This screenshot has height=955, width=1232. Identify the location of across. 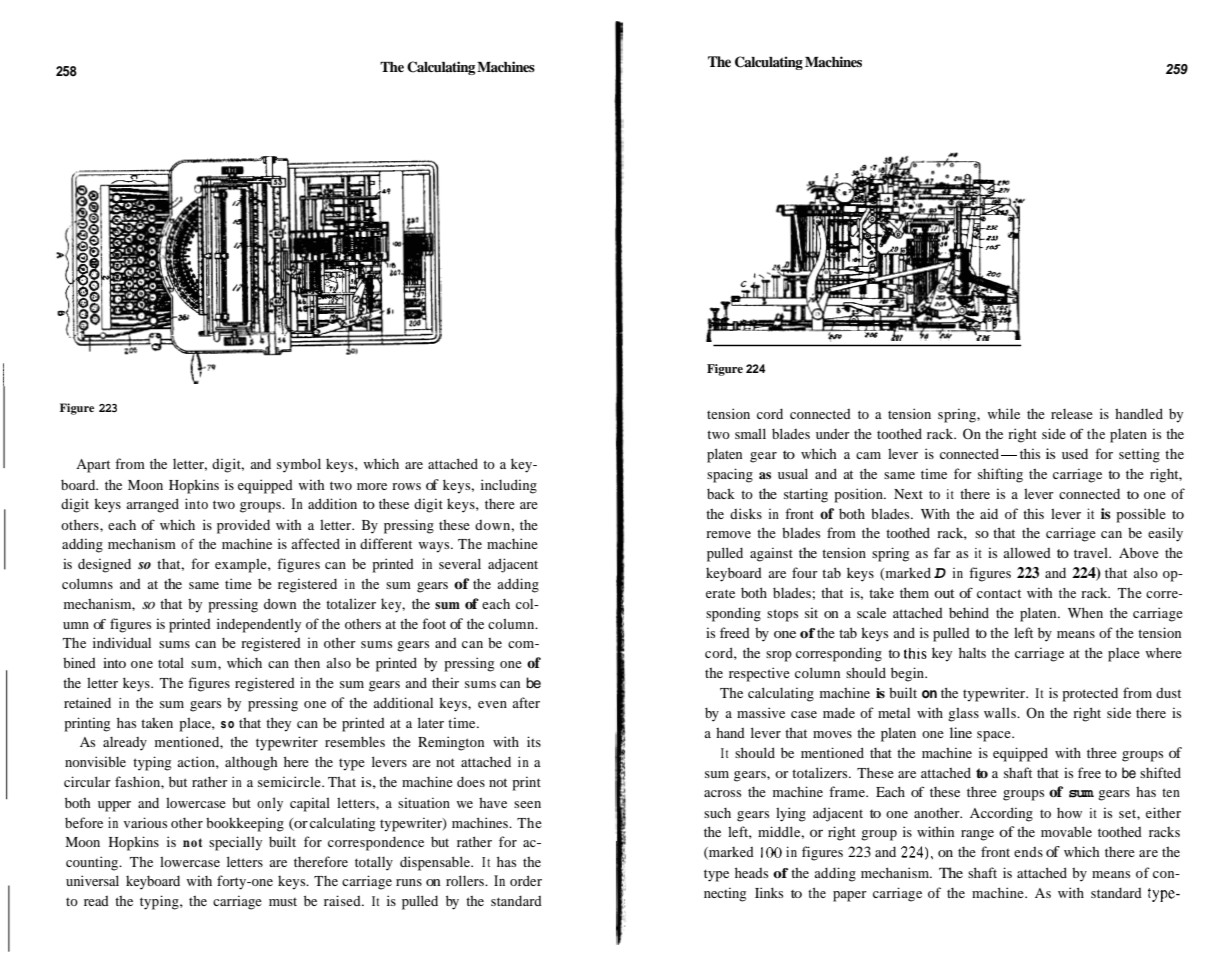
(722, 793).
